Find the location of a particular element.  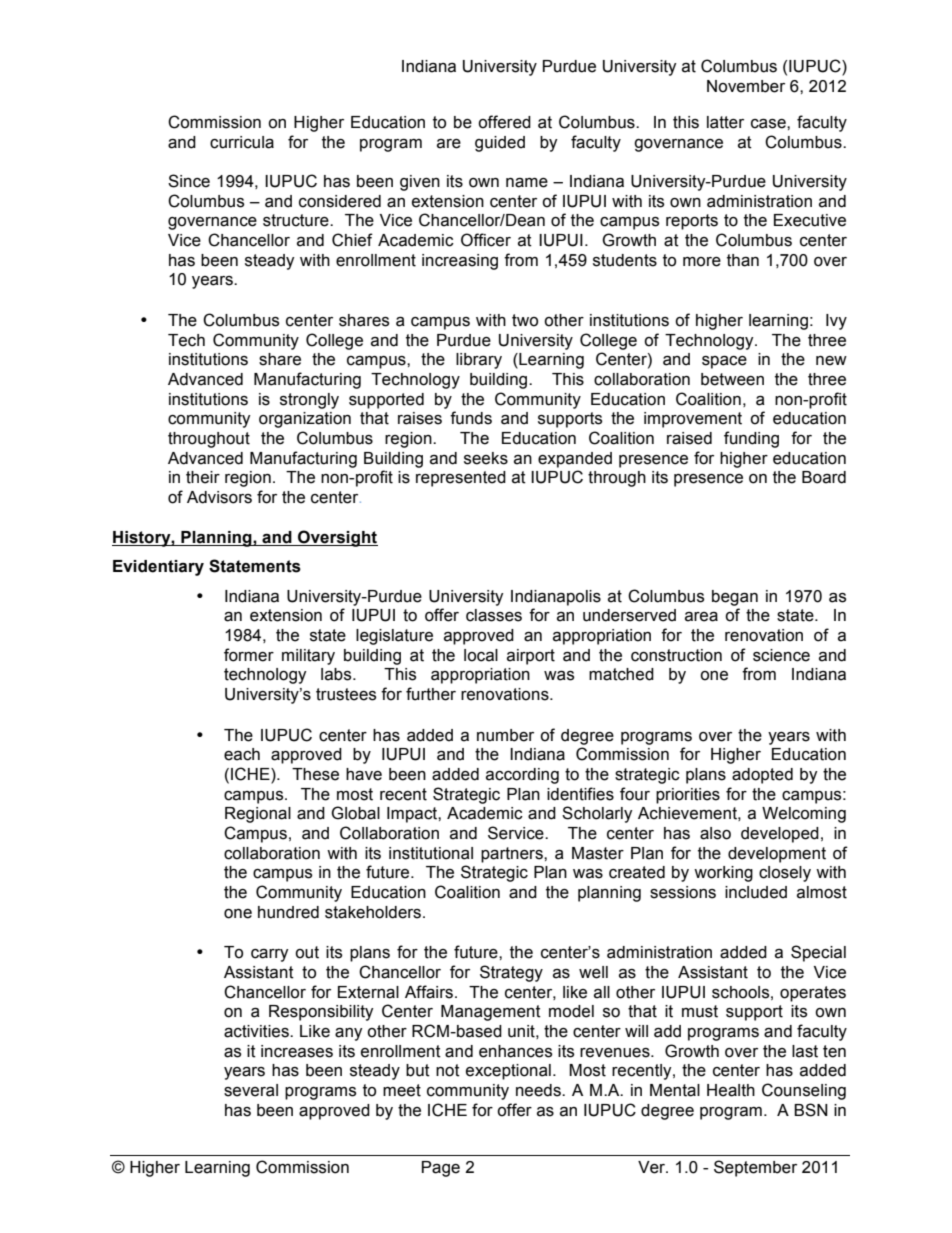

several is located at coordinates (251, 1090).
